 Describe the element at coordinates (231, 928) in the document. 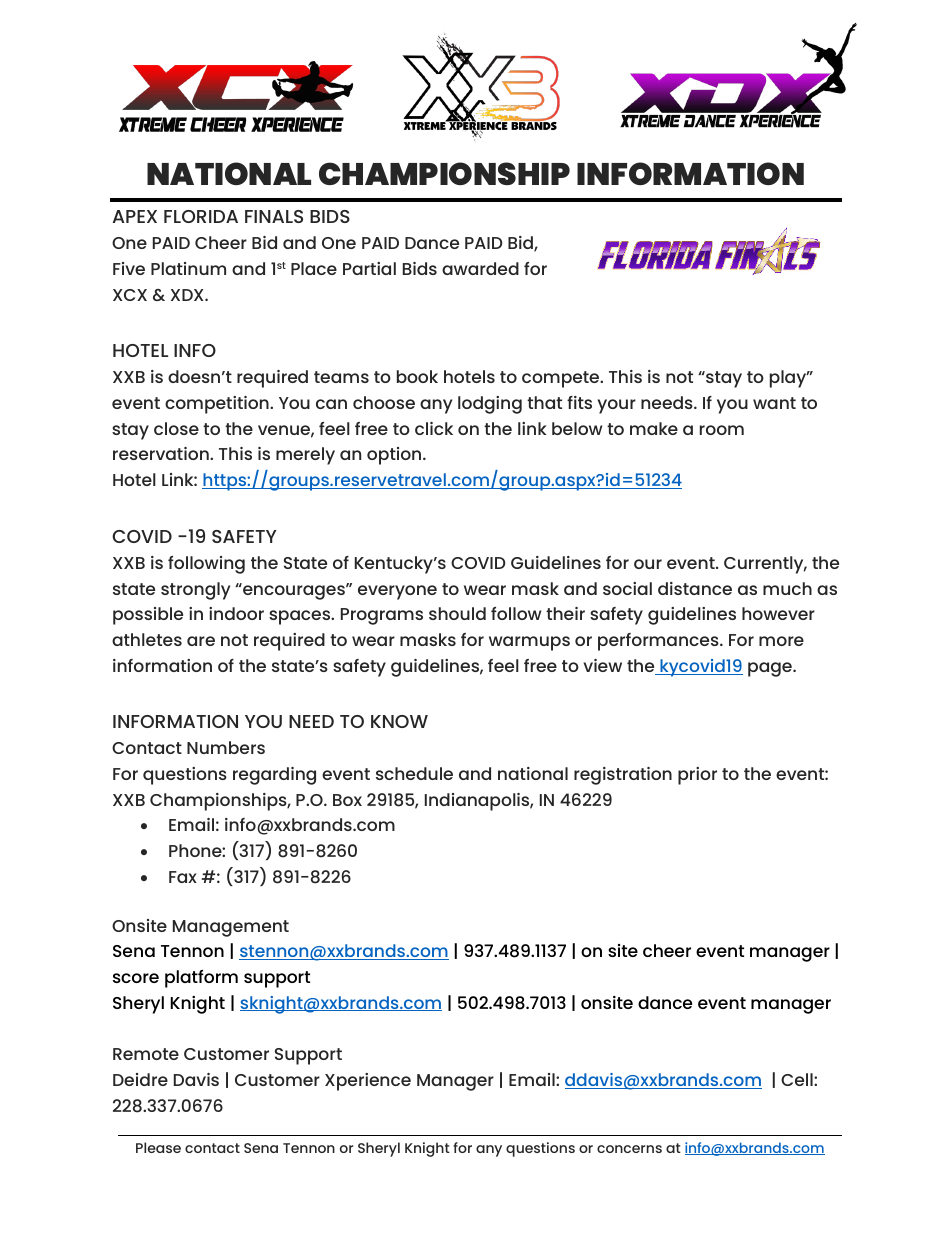

I see `Management` at that location.
